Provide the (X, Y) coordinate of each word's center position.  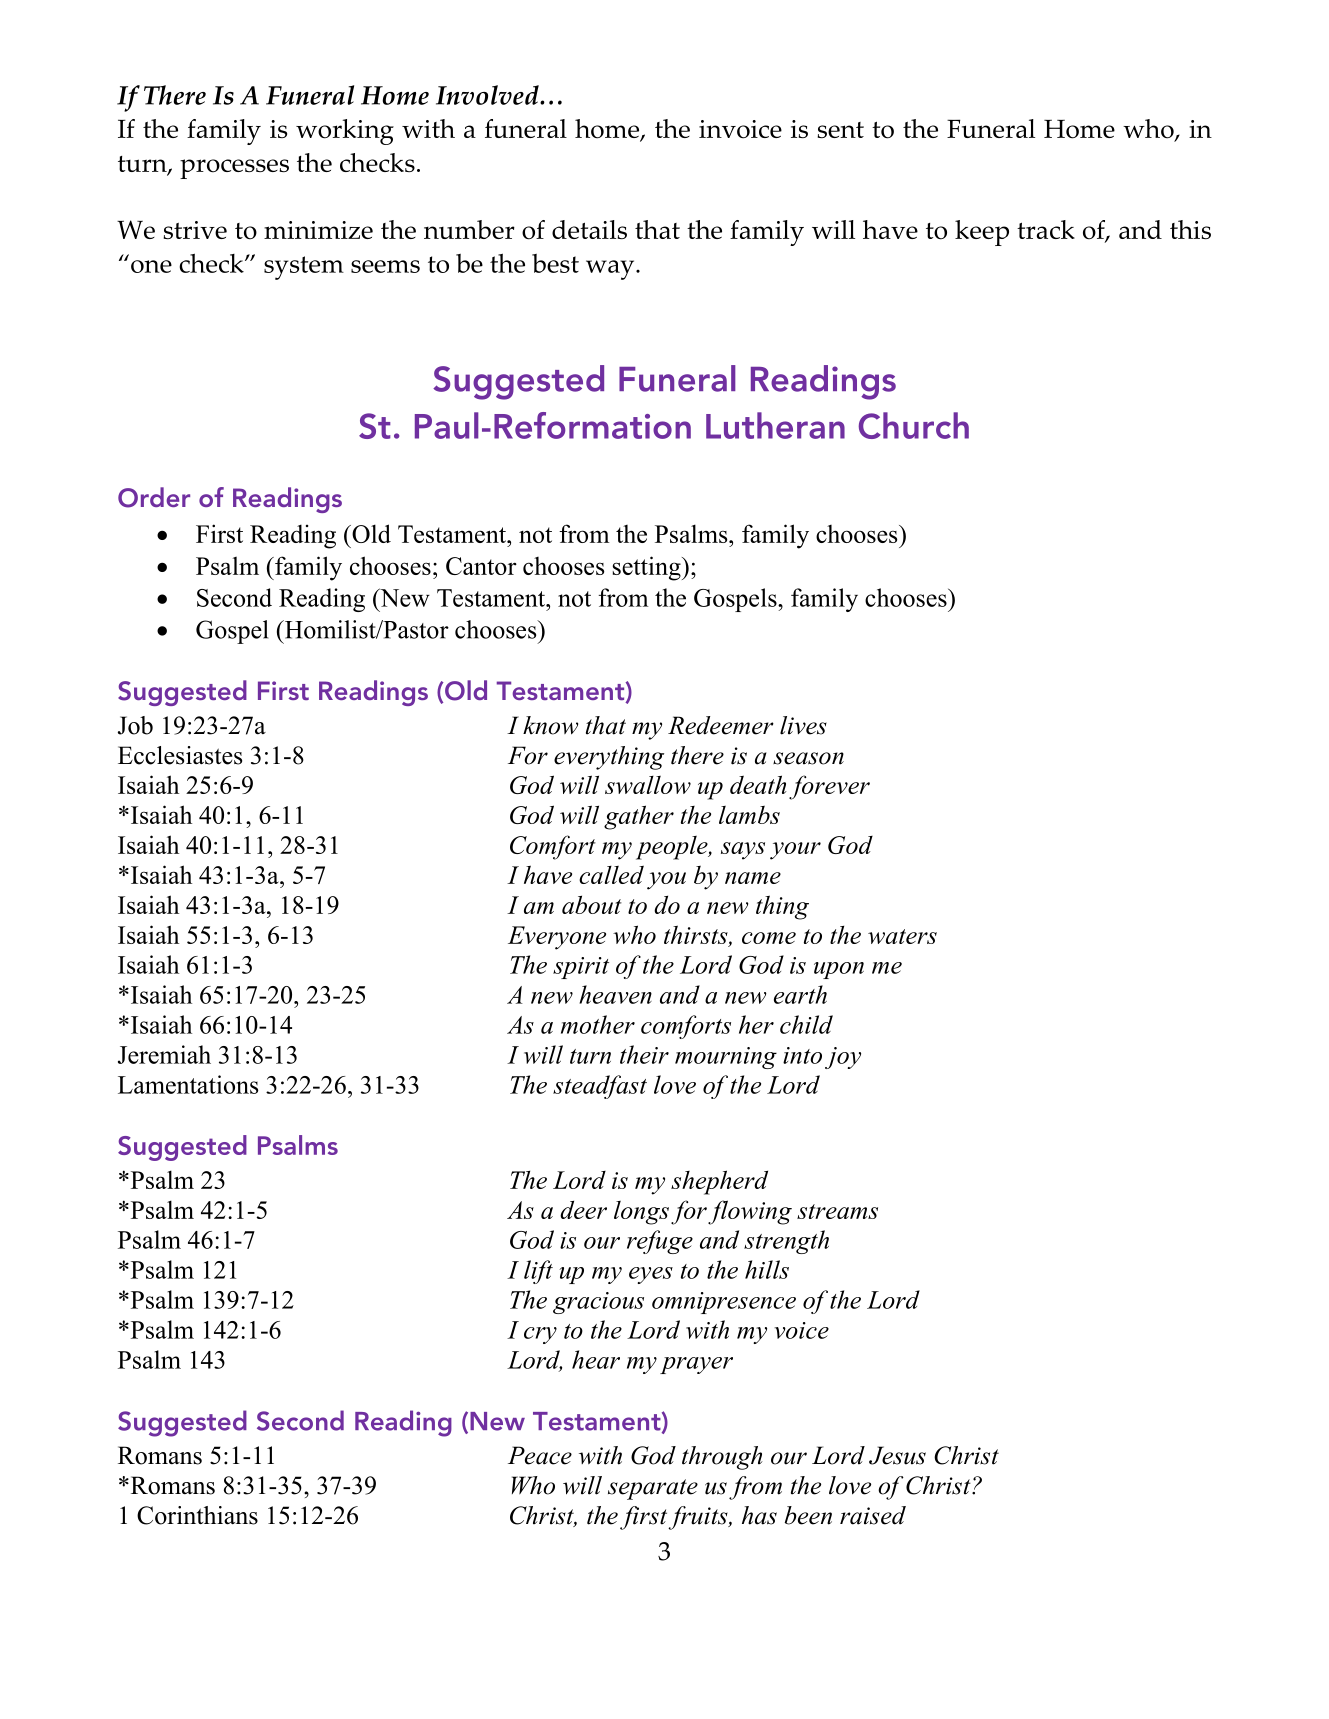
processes (234, 169)
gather (639, 817)
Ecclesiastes (180, 755)
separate (653, 1489)
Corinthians (197, 1515)
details (589, 229)
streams (837, 1211)
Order (154, 497)
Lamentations (188, 1084)
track (1046, 229)
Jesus (897, 1455)
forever (829, 787)
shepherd (719, 1182)
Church (914, 425)
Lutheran (775, 425)
